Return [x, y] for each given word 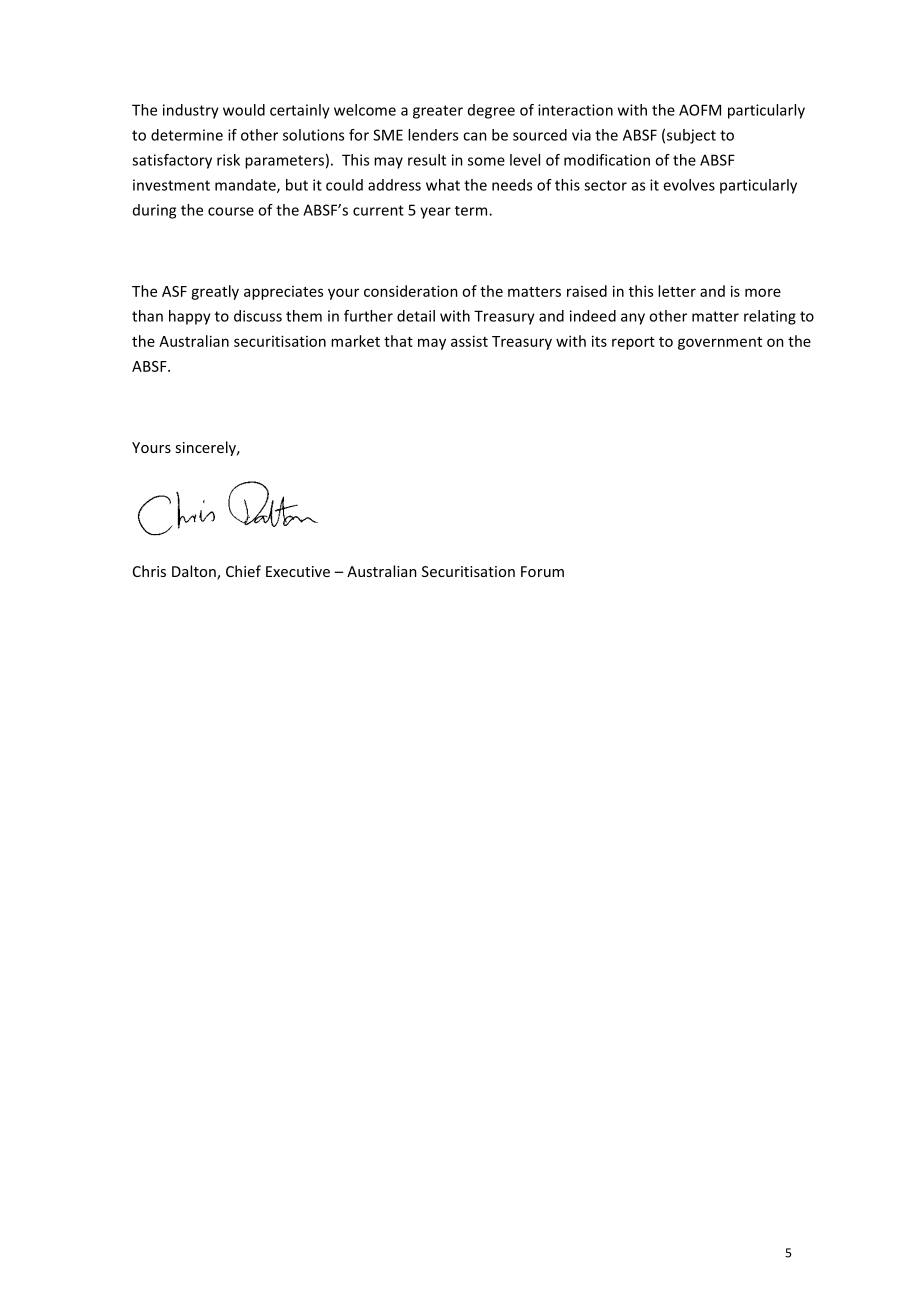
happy [190, 317]
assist [469, 341]
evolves [689, 185]
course [231, 211]
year [435, 213]
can [475, 136]
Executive [298, 571]
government [720, 343]
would [244, 110]
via [581, 135]
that [398, 341]
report [633, 343]
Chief [243, 571]
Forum [542, 571]
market [355, 341]
